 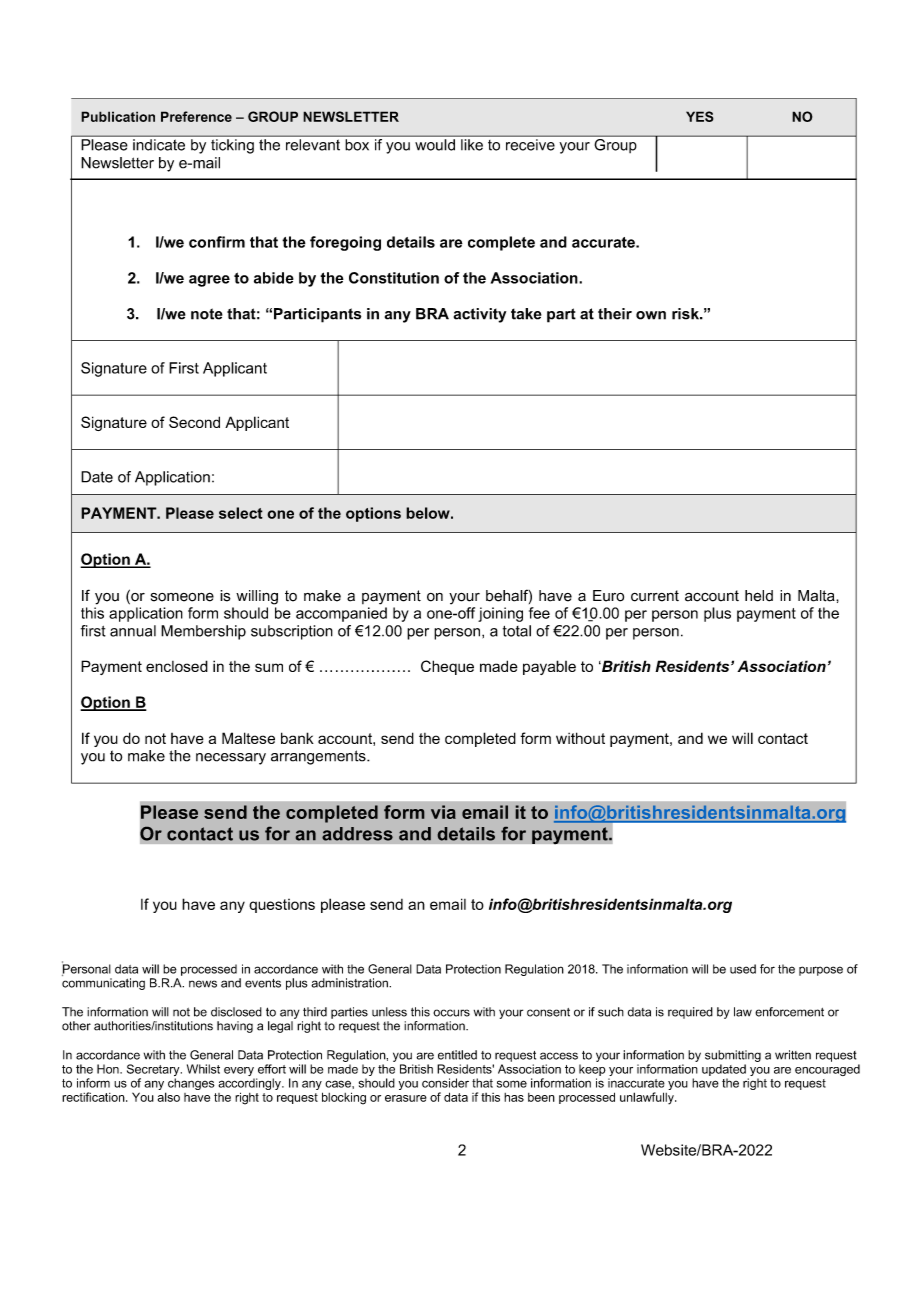 I want to click on YES, so click(x=700, y=116).
